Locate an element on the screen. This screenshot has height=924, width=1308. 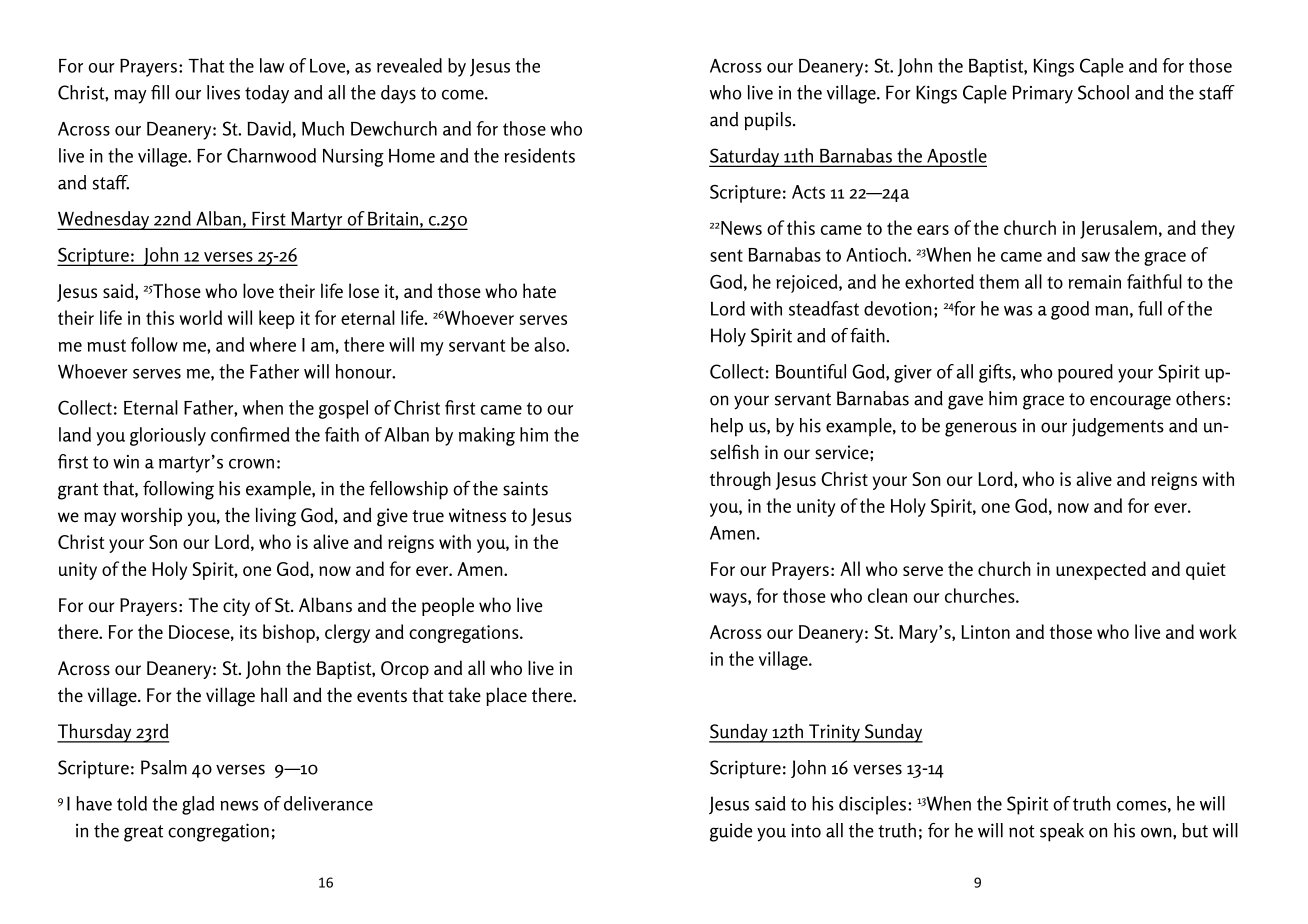
work is located at coordinates (1218, 631).
